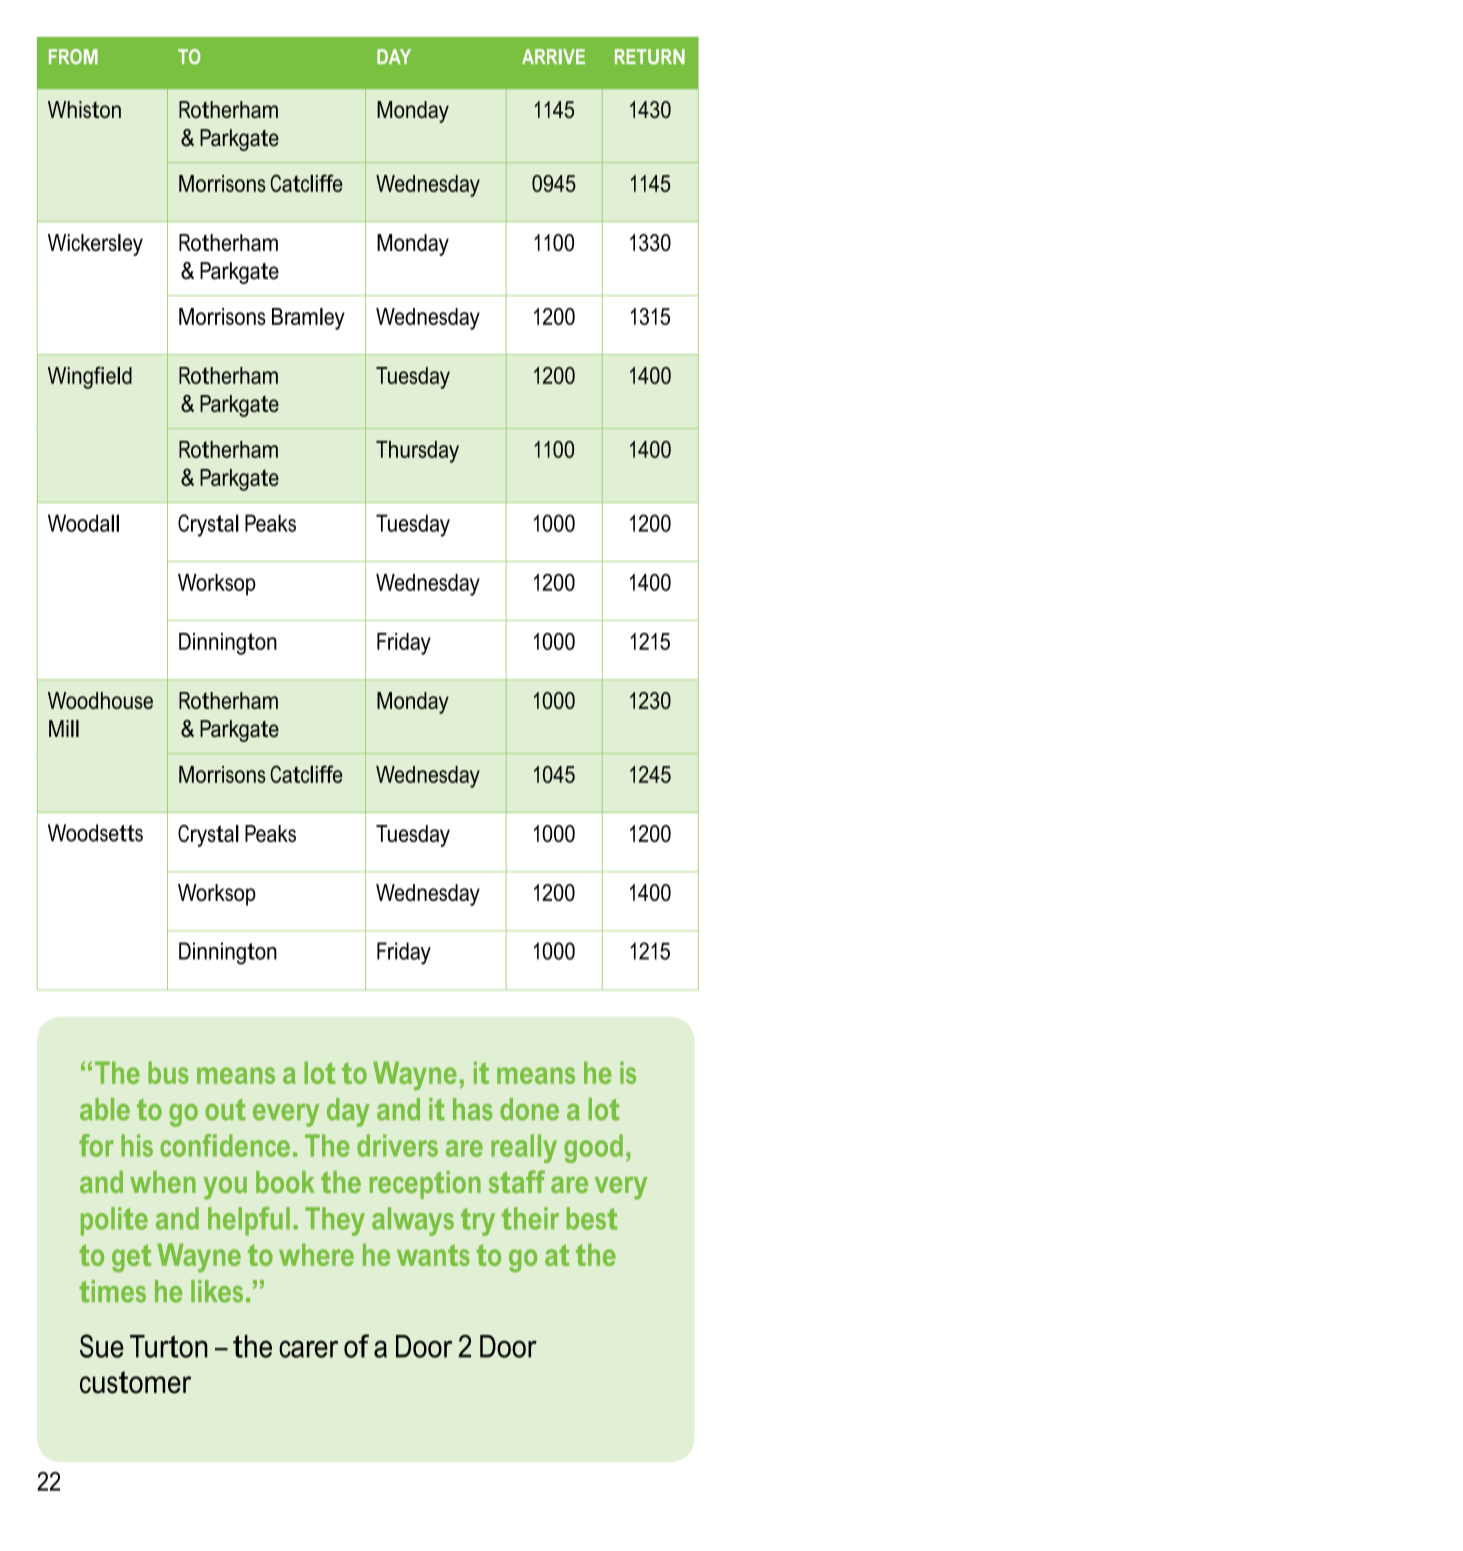  What do you see at coordinates (650, 56) in the page?
I see `RETURN` at bounding box center [650, 56].
